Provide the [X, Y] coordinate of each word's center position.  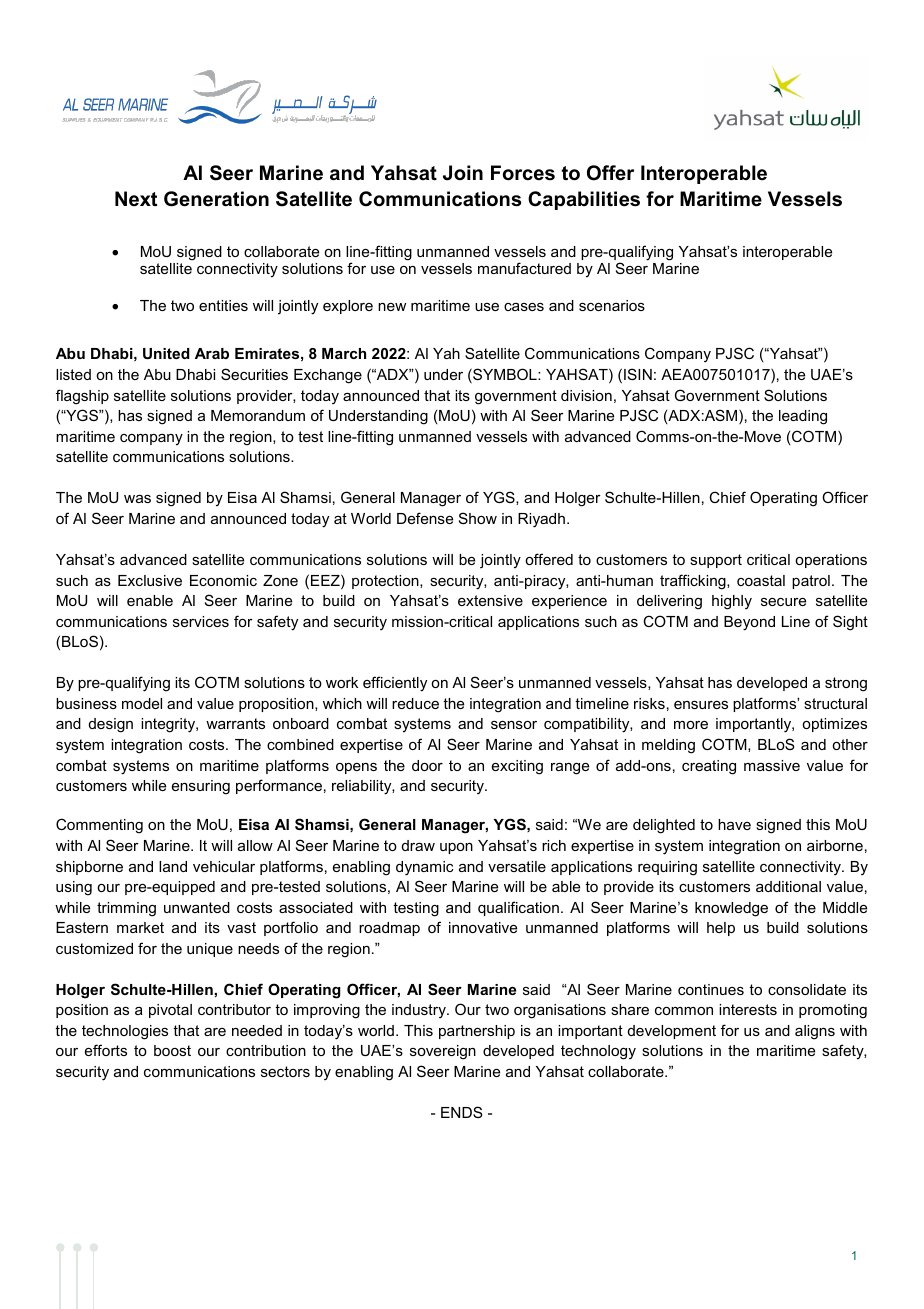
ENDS [462, 1112]
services [201, 621]
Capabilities [584, 200]
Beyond [749, 623]
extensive [490, 600]
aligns [815, 1032]
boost [172, 1050]
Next [136, 199]
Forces [523, 173]
